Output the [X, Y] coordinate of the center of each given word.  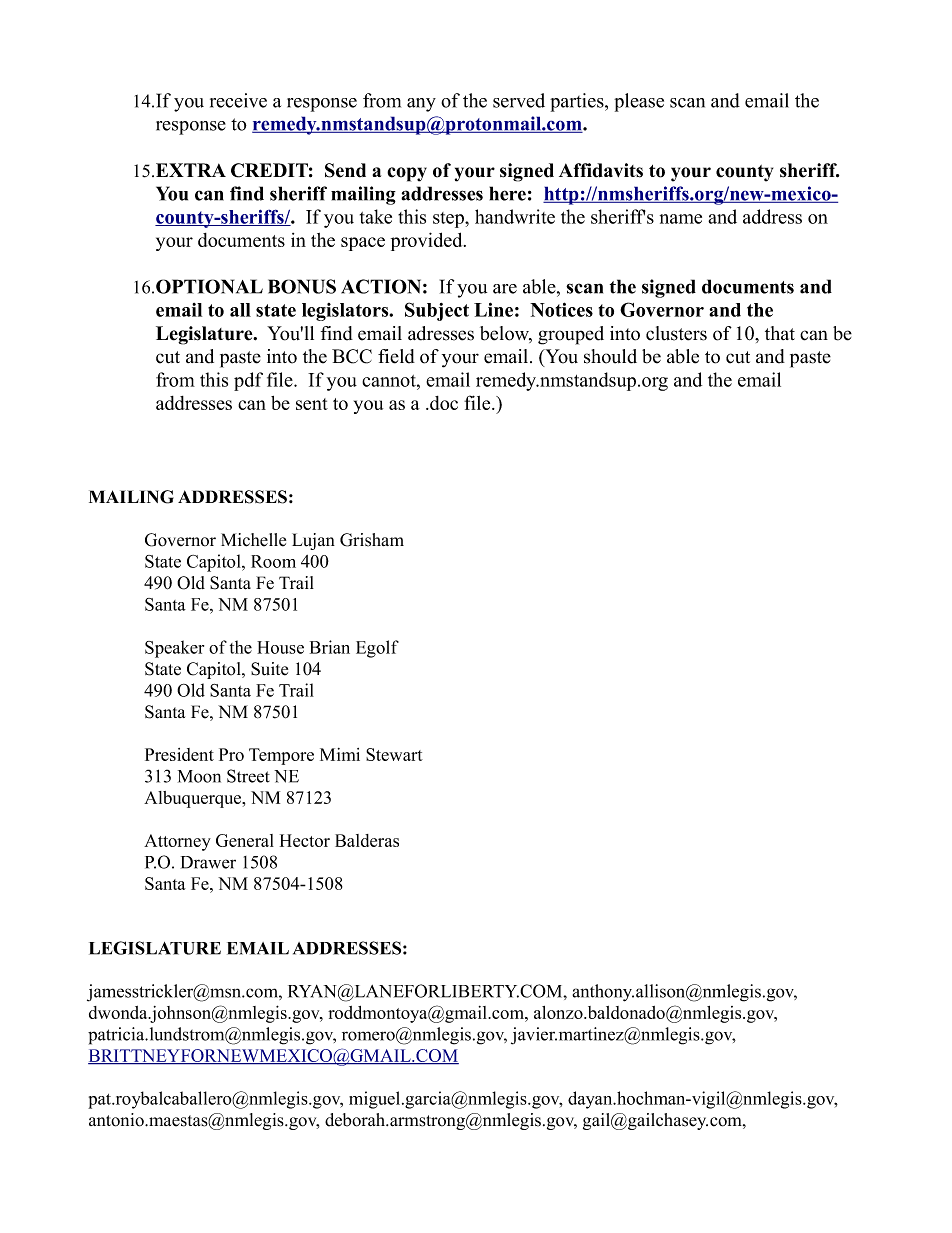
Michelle [253, 540]
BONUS [302, 286]
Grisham [372, 540]
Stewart [394, 754]
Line [493, 309]
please [639, 102]
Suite [269, 669]
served [519, 100]
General [245, 840]
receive [238, 100]
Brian [330, 647]
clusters [676, 333]
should [610, 356]
